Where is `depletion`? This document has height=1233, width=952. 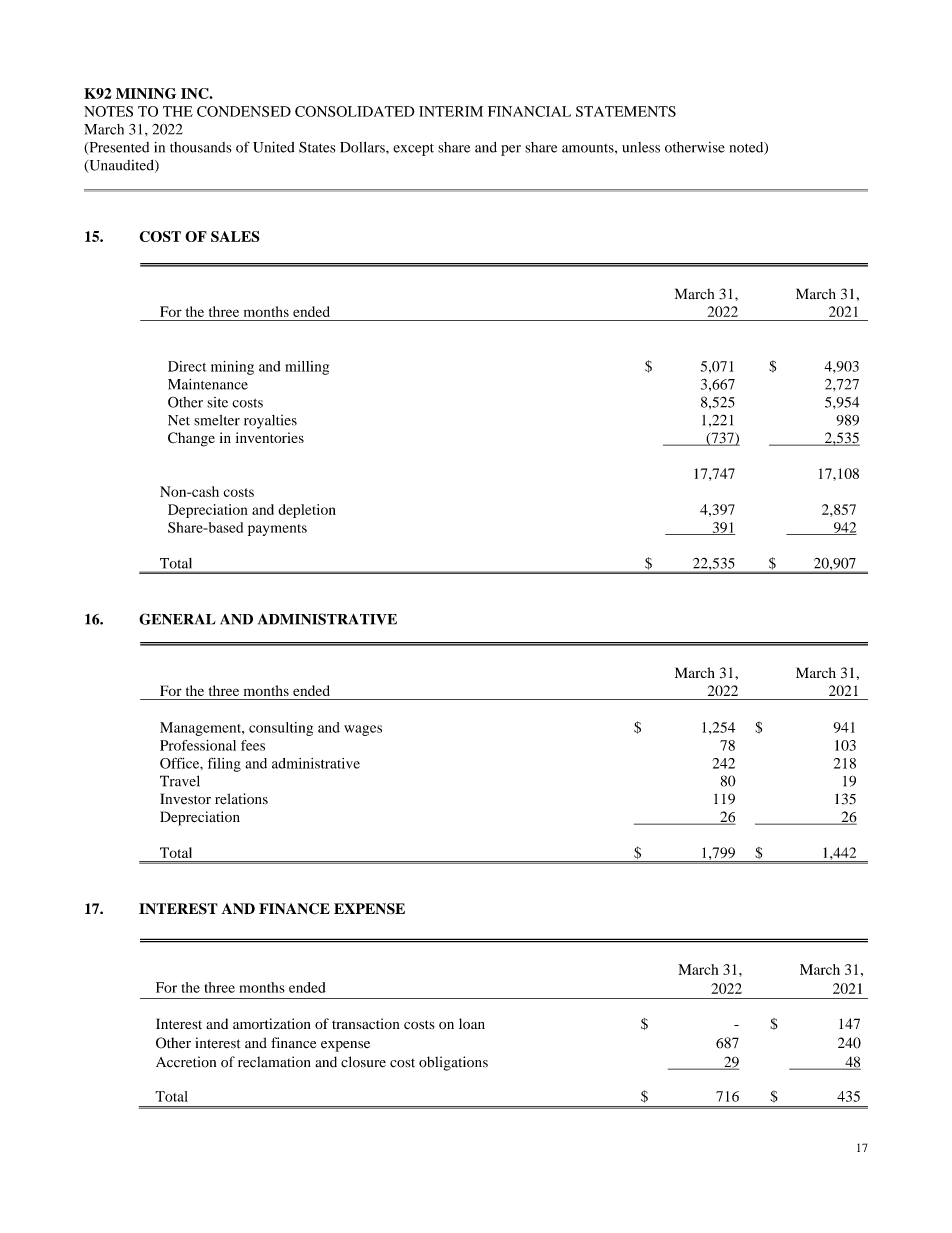 depletion is located at coordinates (307, 511).
